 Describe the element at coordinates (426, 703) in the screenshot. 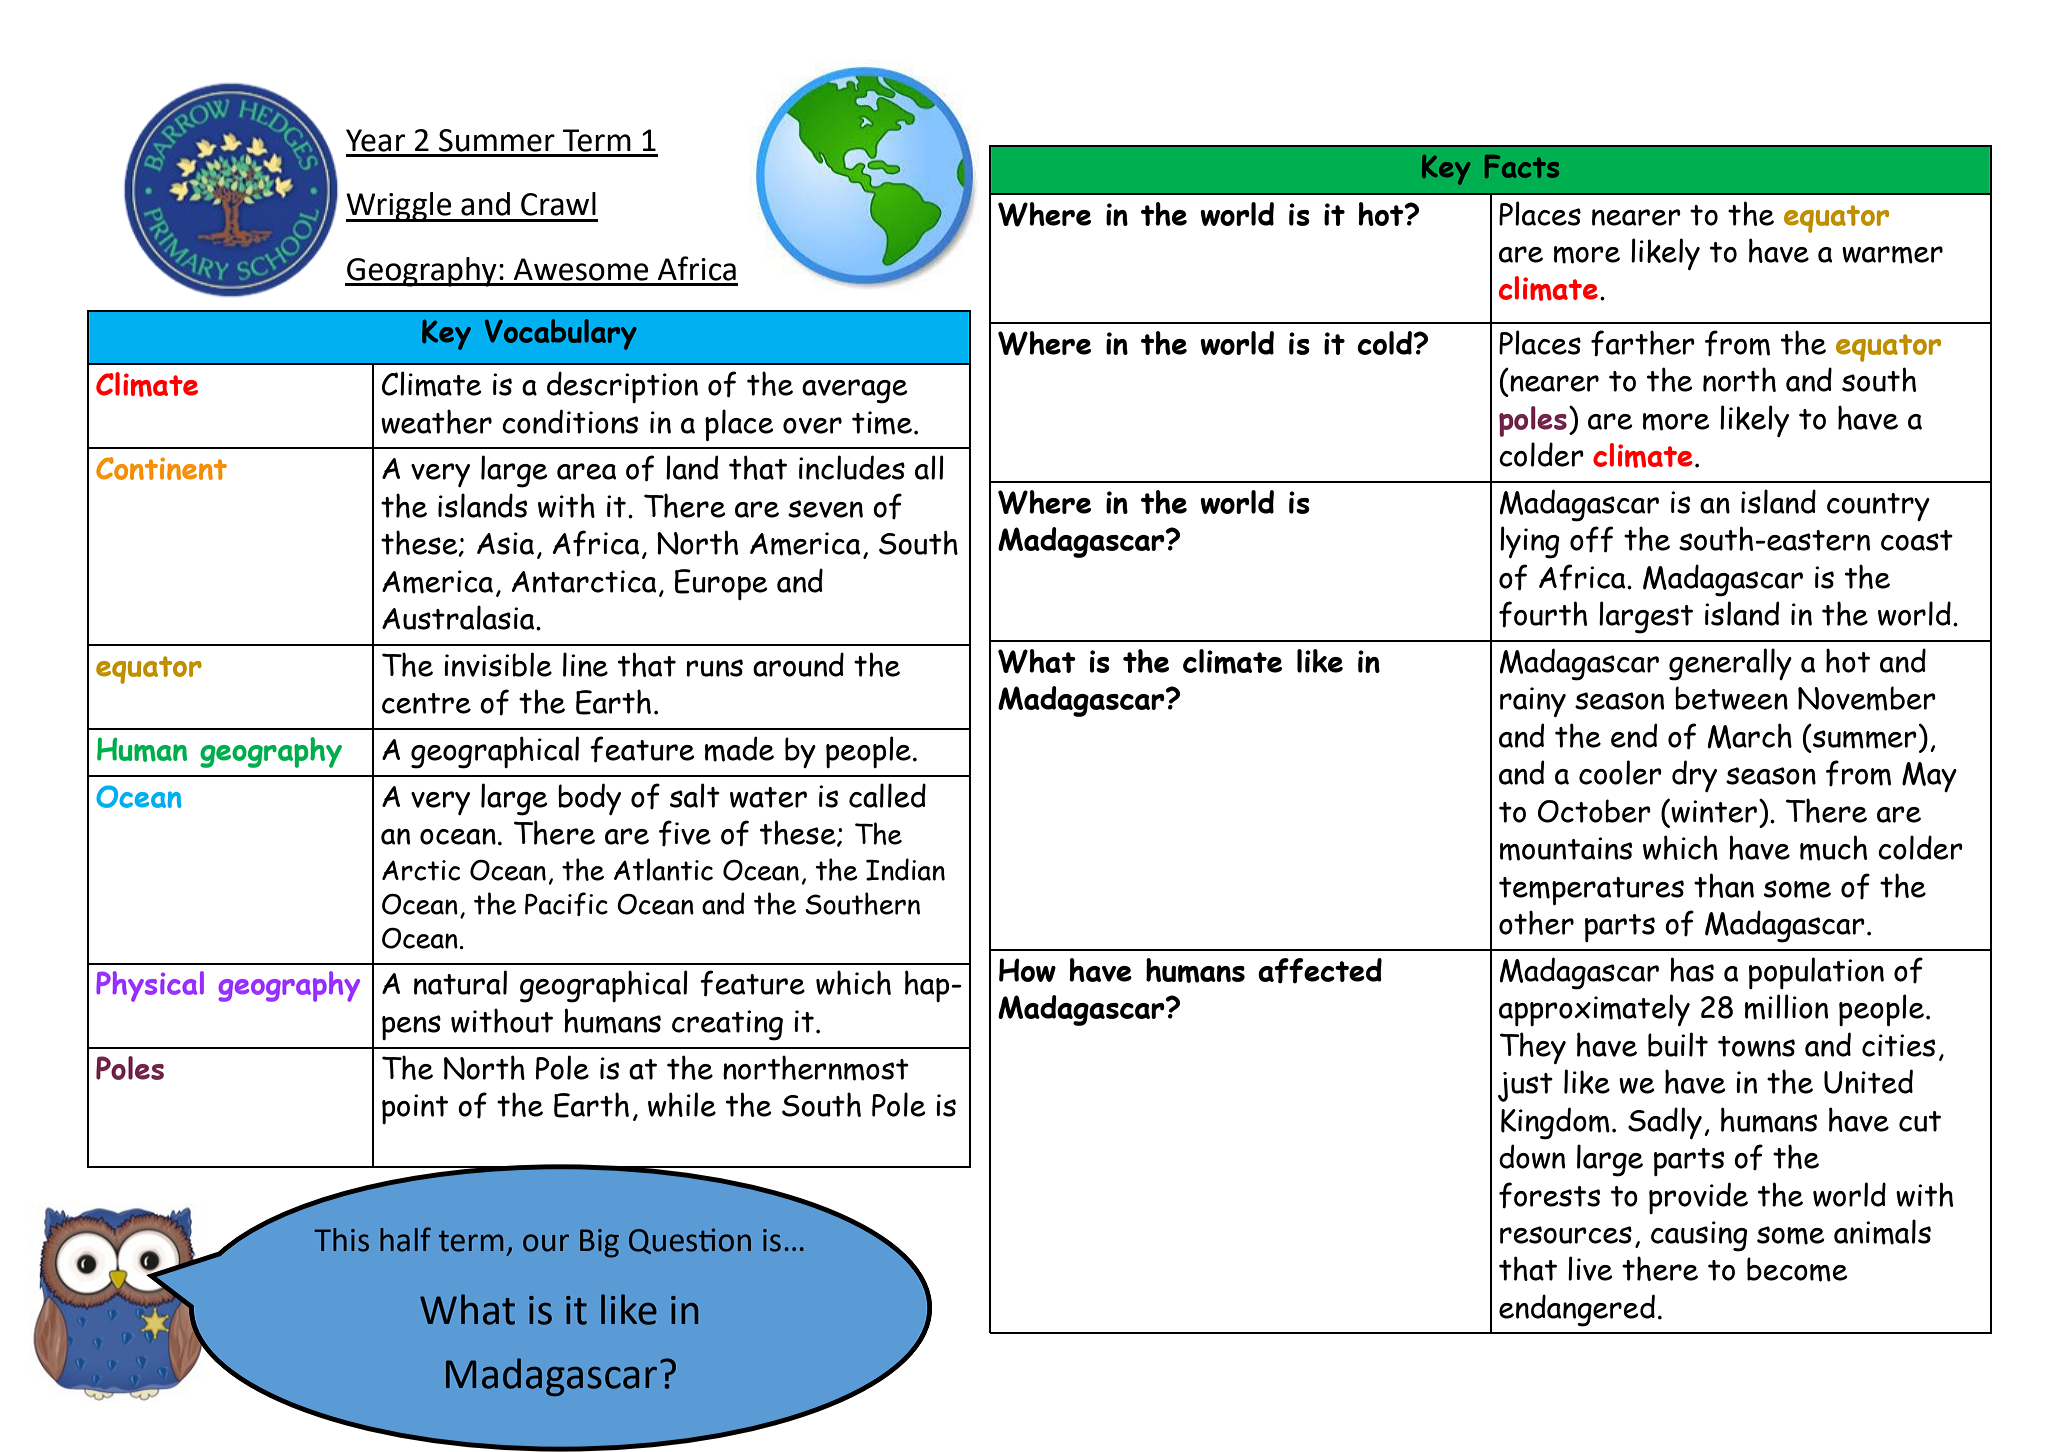

I see `centre` at that location.
